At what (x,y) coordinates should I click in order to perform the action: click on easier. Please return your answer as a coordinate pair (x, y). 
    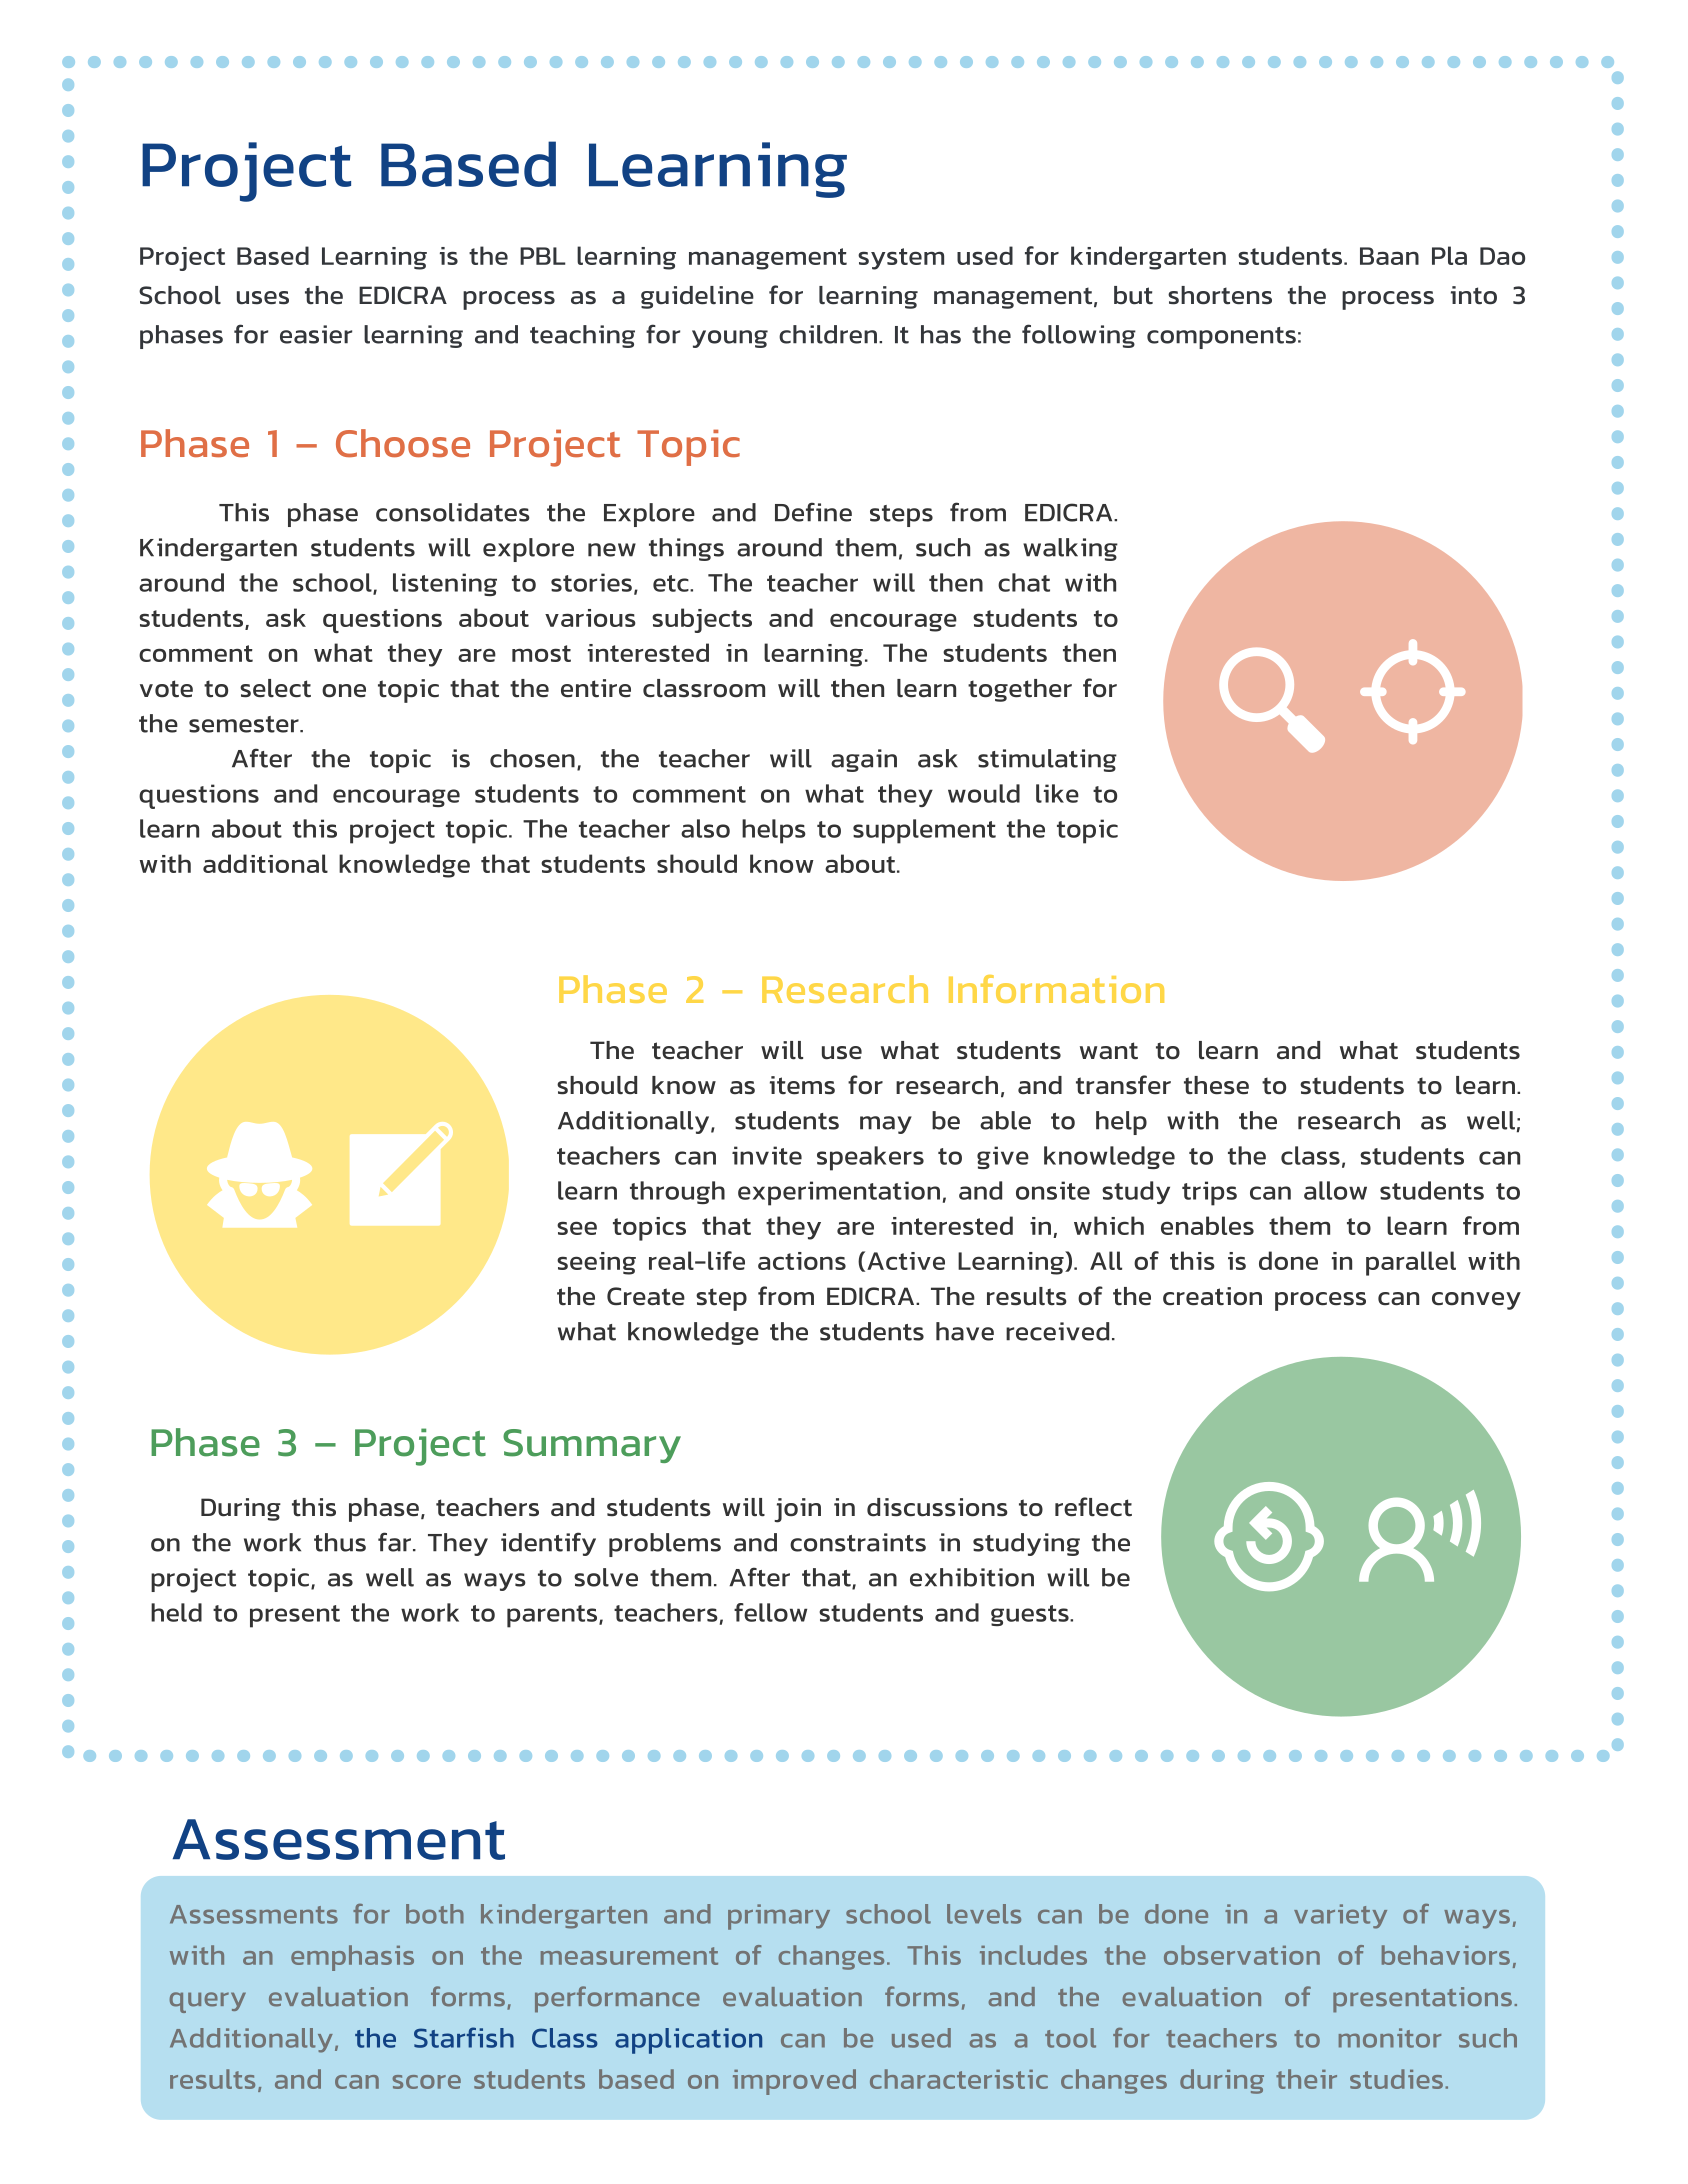
    Looking at the image, I should click on (316, 334).
